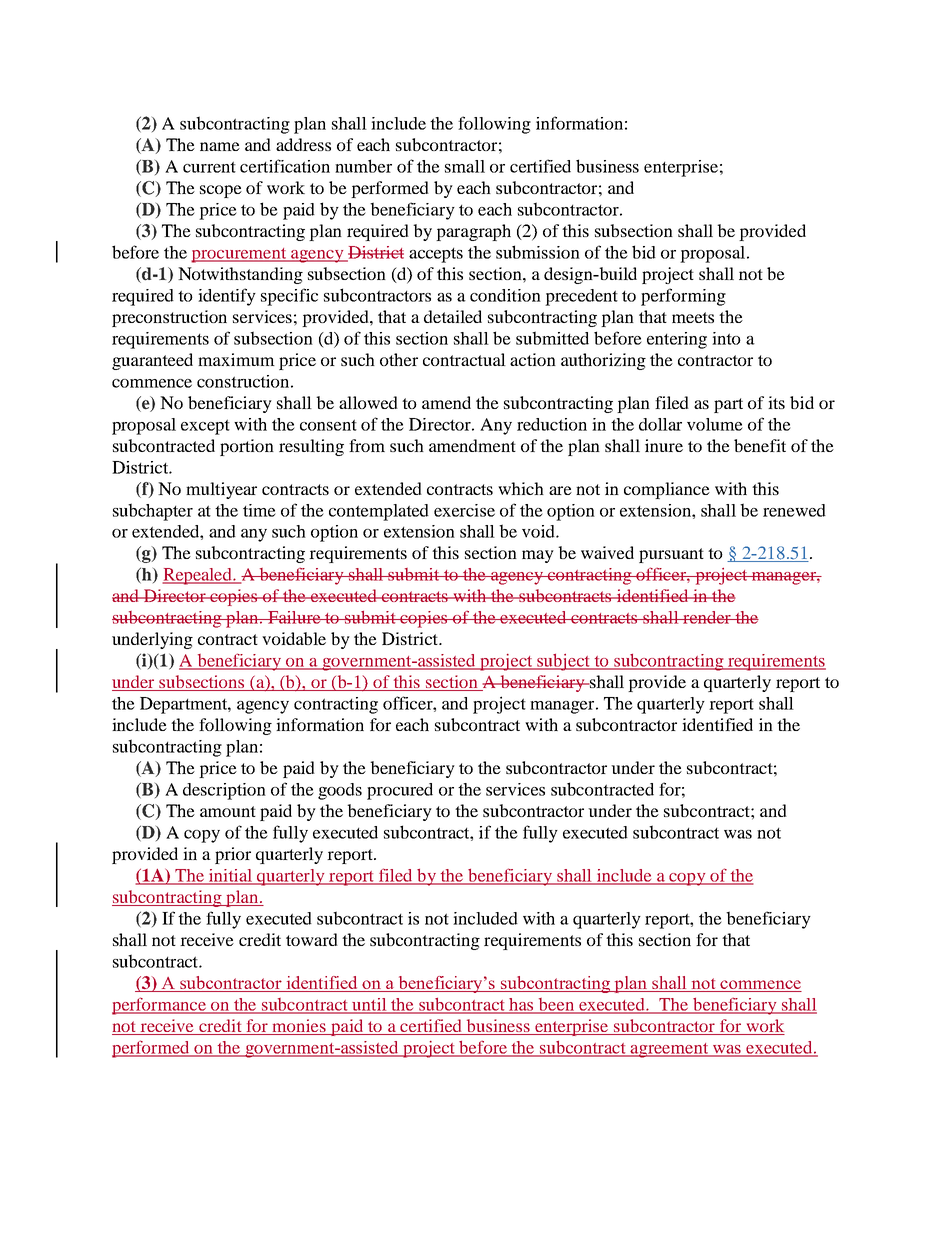 The image size is (952, 1233). What do you see at coordinates (400, 791) in the document?
I see `procured` at bounding box center [400, 791].
